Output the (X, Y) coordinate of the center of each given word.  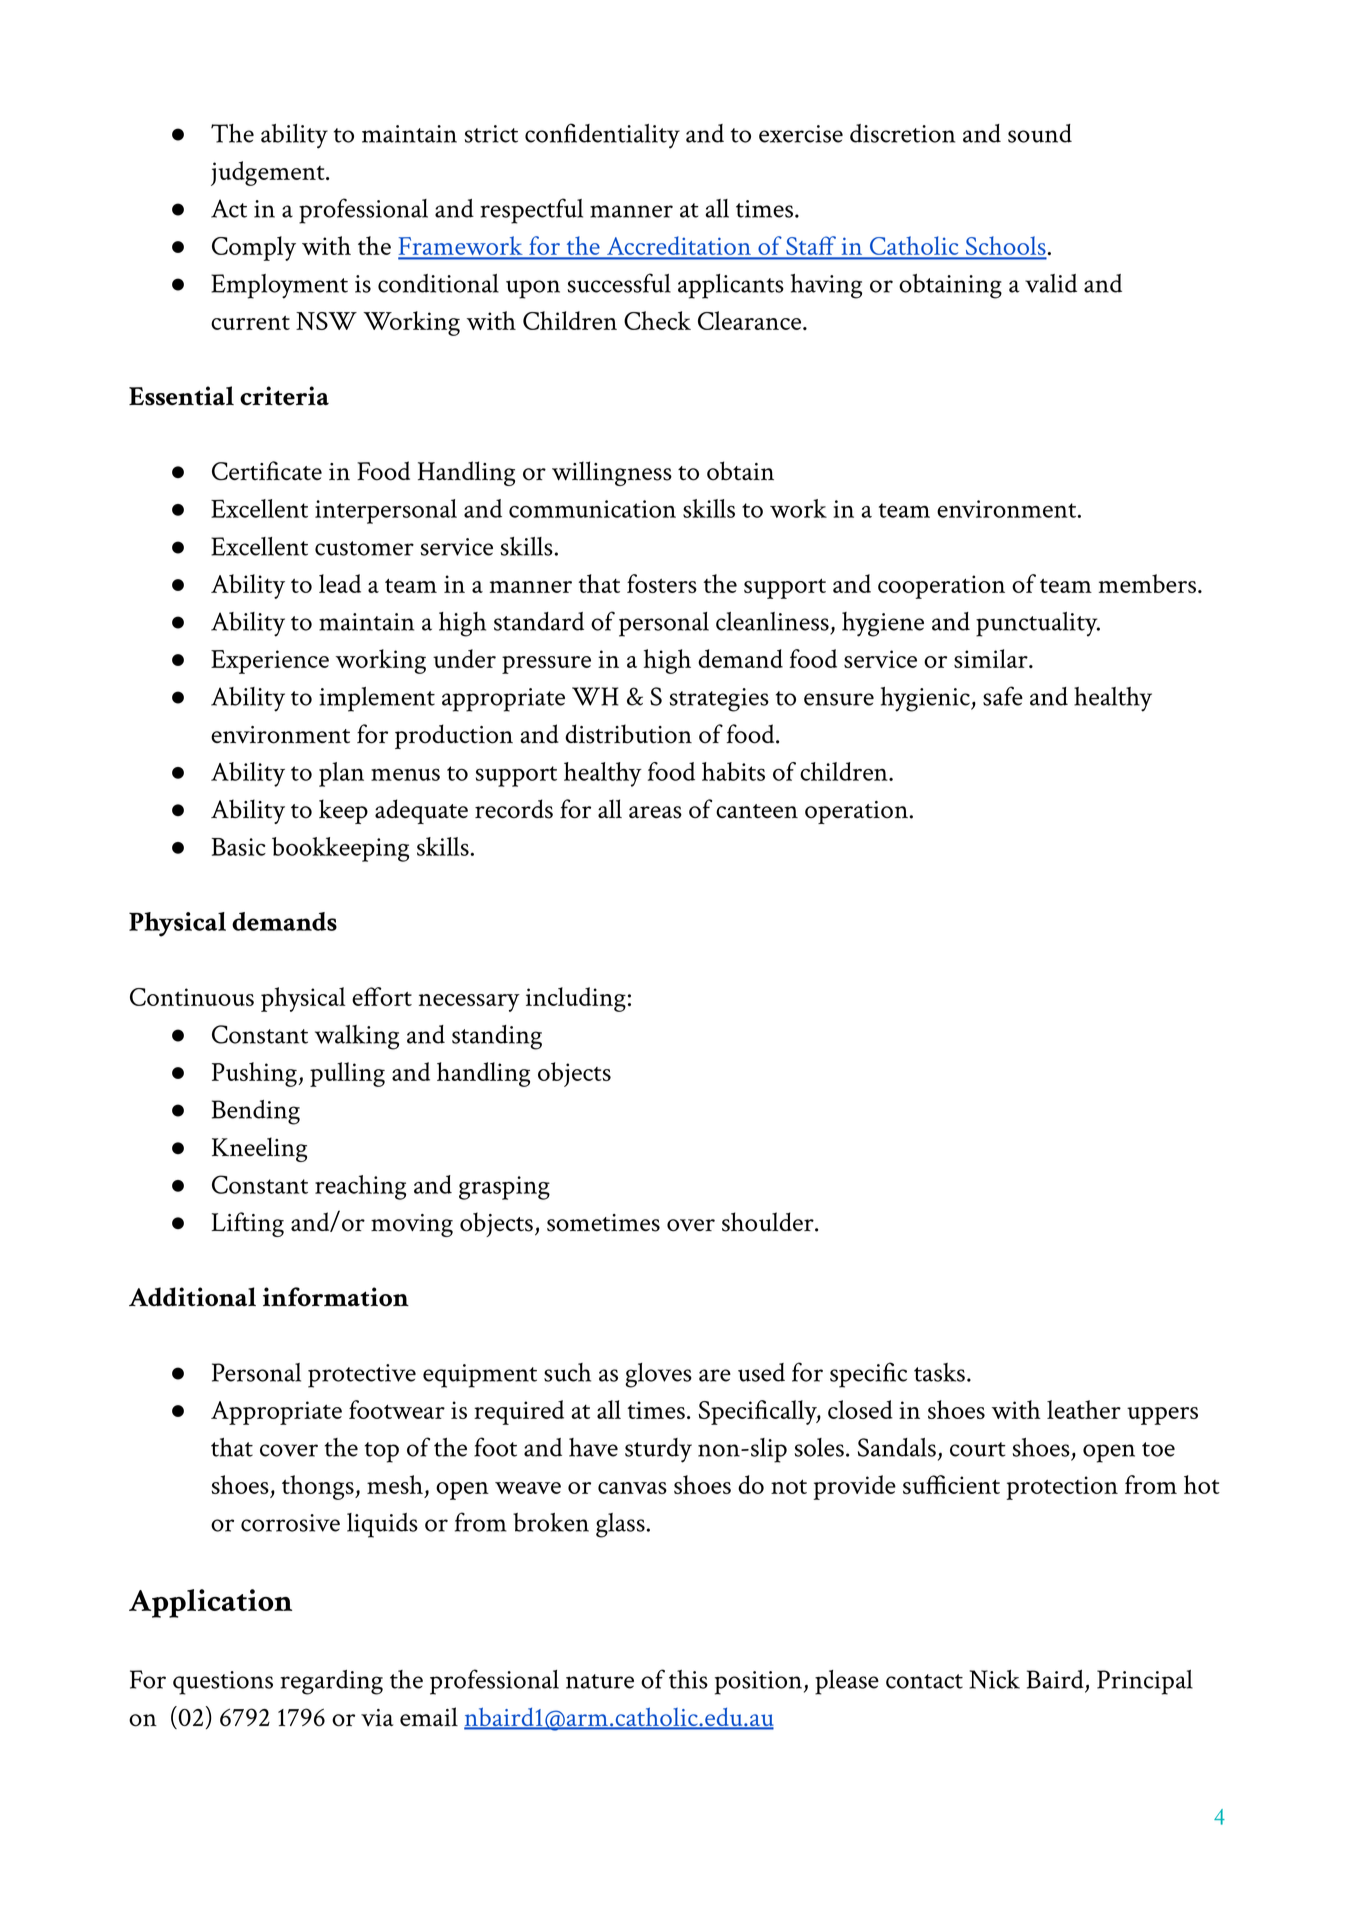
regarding (331, 1682)
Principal (1145, 1682)
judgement (269, 173)
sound (1040, 133)
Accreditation (678, 247)
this (688, 1679)
